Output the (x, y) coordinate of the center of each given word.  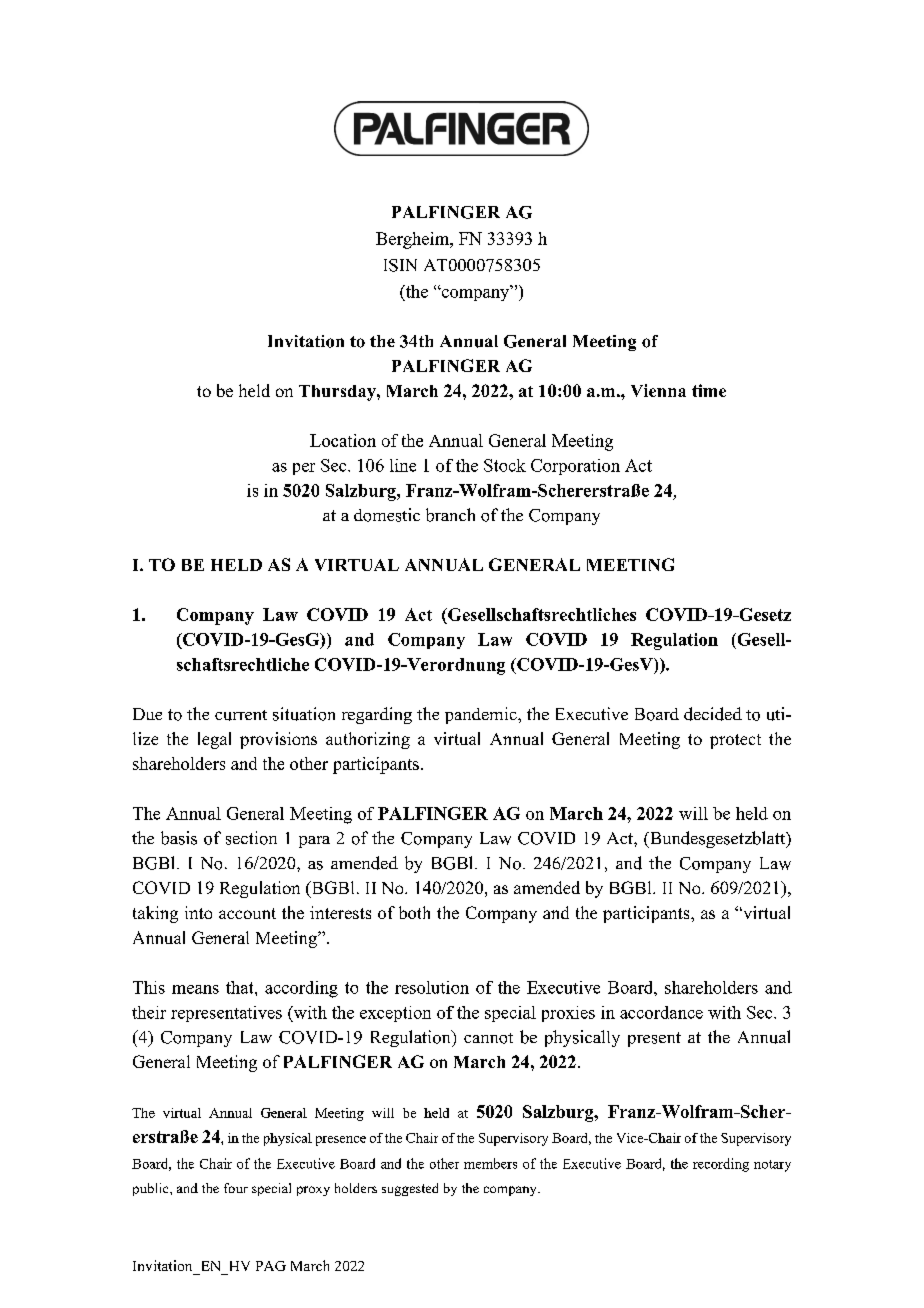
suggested (410, 1189)
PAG (271, 1266)
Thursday (338, 393)
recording (721, 1165)
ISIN (400, 265)
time (709, 390)
